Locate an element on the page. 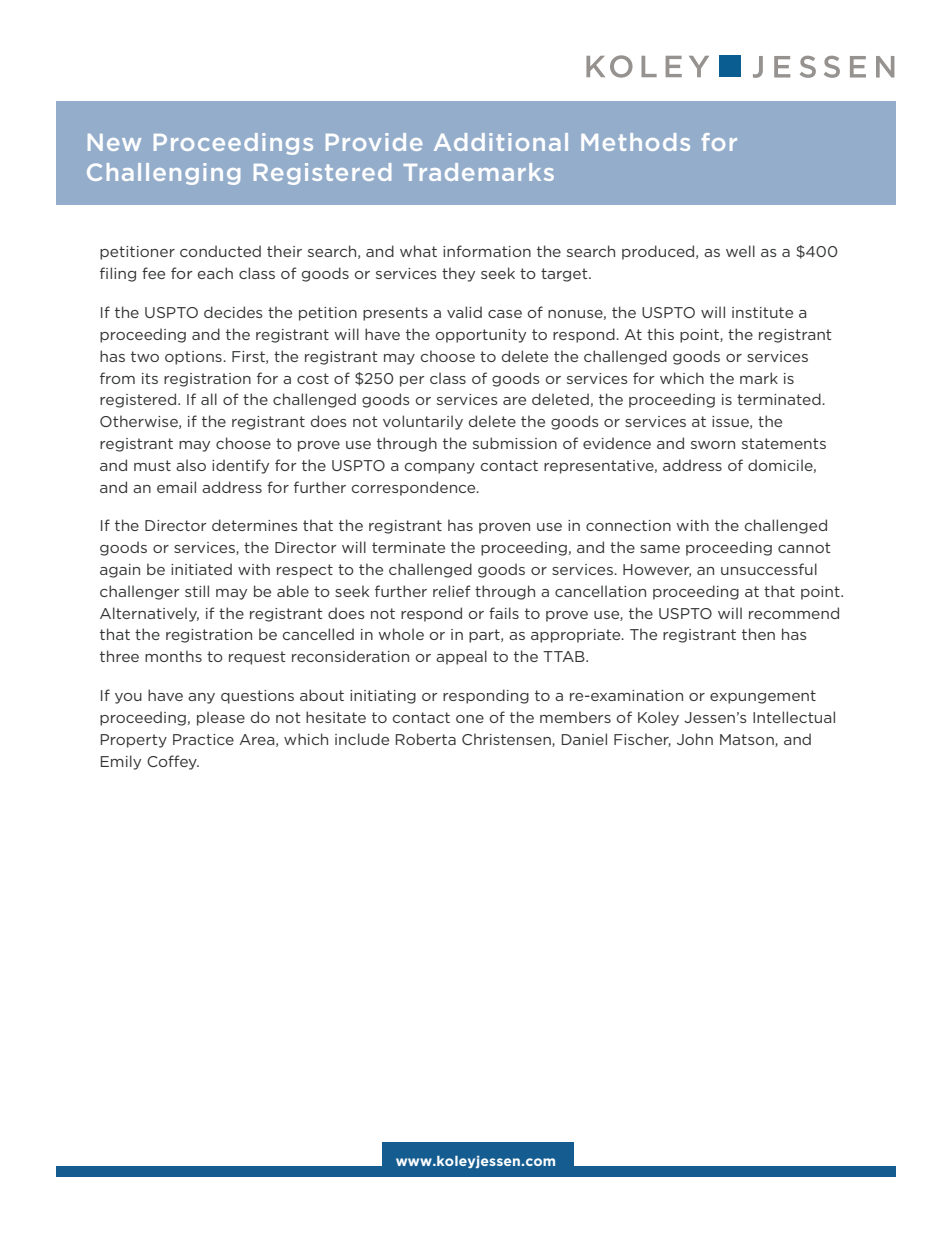  Practice is located at coordinates (203, 739).
